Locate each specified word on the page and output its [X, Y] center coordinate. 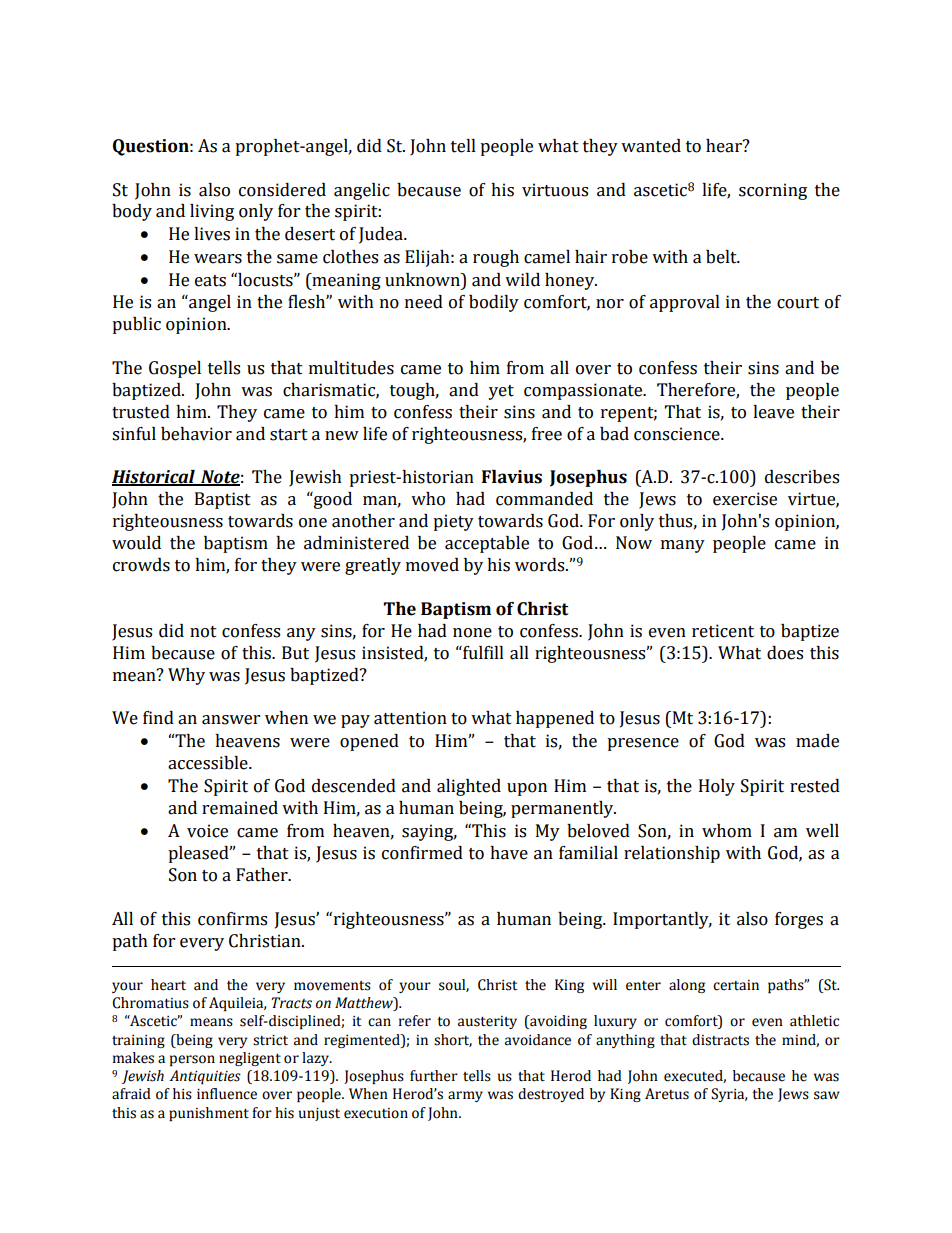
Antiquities [205, 1077]
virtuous [555, 190]
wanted [651, 146]
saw [827, 1095]
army [465, 1096]
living [212, 212]
